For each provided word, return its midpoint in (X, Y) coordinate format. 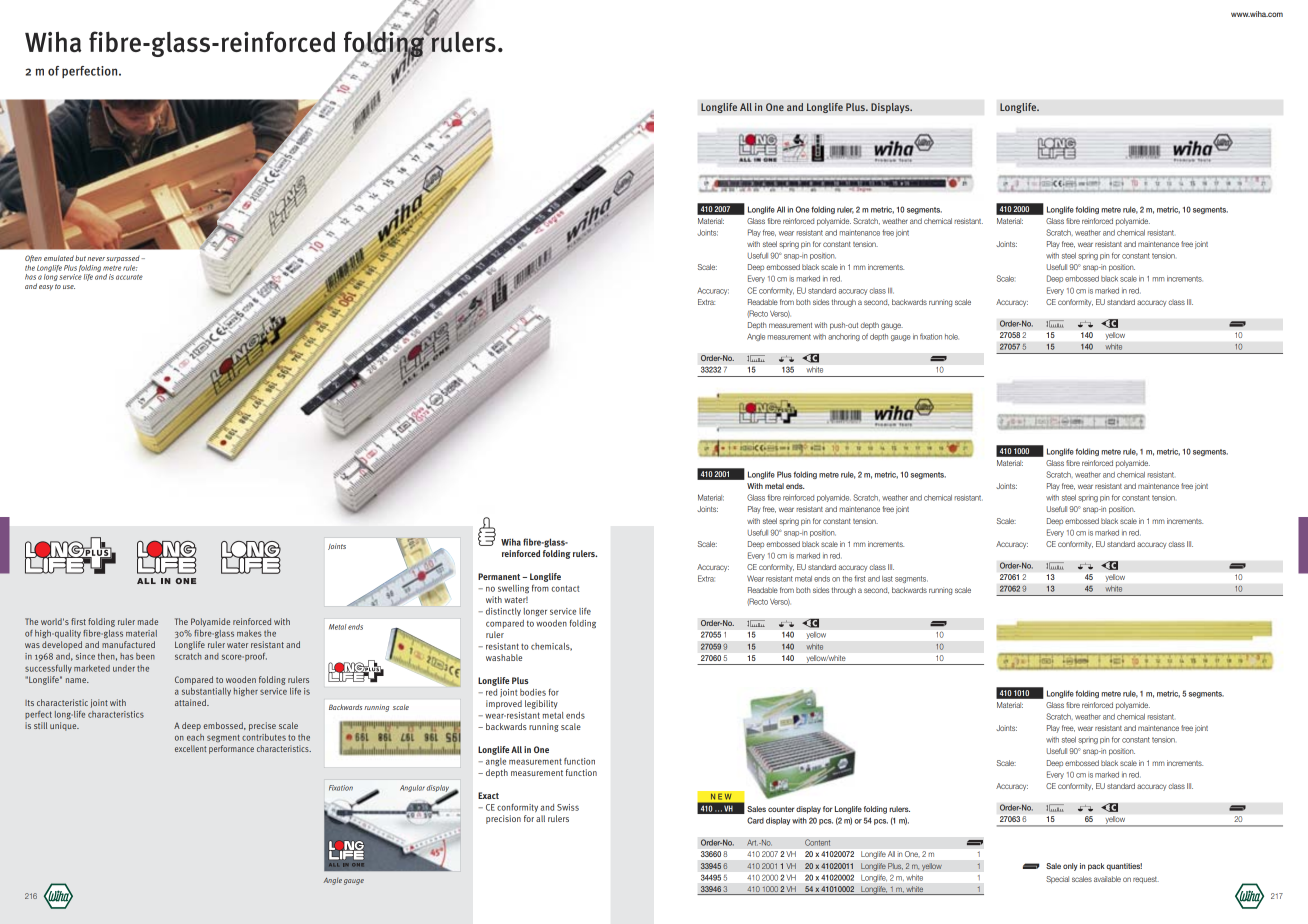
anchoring (844, 337)
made (148, 621)
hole (952, 337)
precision (503, 819)
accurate (129, 277)
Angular (412, 788)
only (1070, 867)
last (887, 579)
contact (565, 588)
